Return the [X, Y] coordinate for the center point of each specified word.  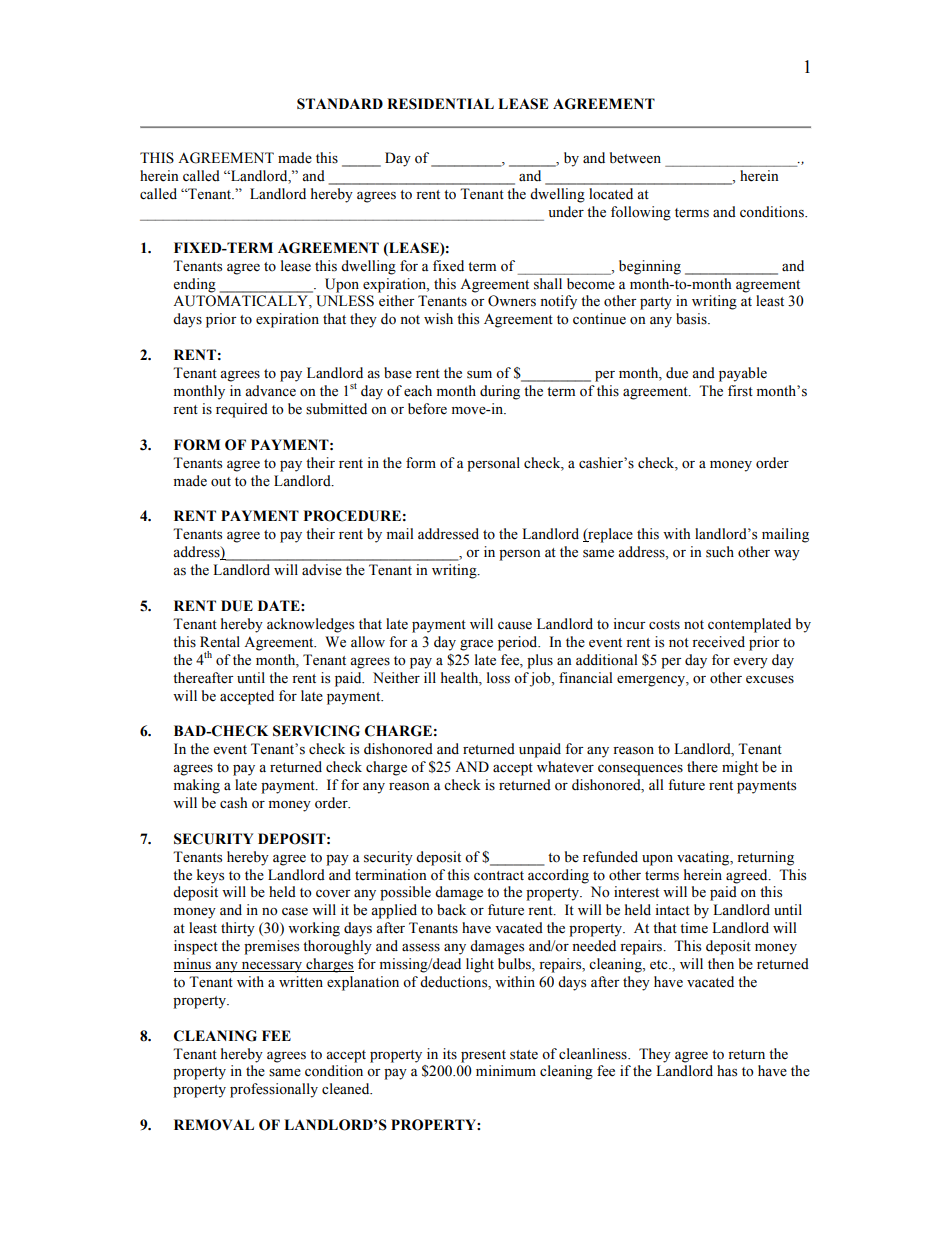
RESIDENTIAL [440, 104]
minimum [506, 1070]
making [197, 786]
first [740, 391]
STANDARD [340, 104]
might [740, 768]
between [635, 158]
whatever [565, 767]
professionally [274, 1090]
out [221, 482]
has [727, 1071]
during [500, 392]
